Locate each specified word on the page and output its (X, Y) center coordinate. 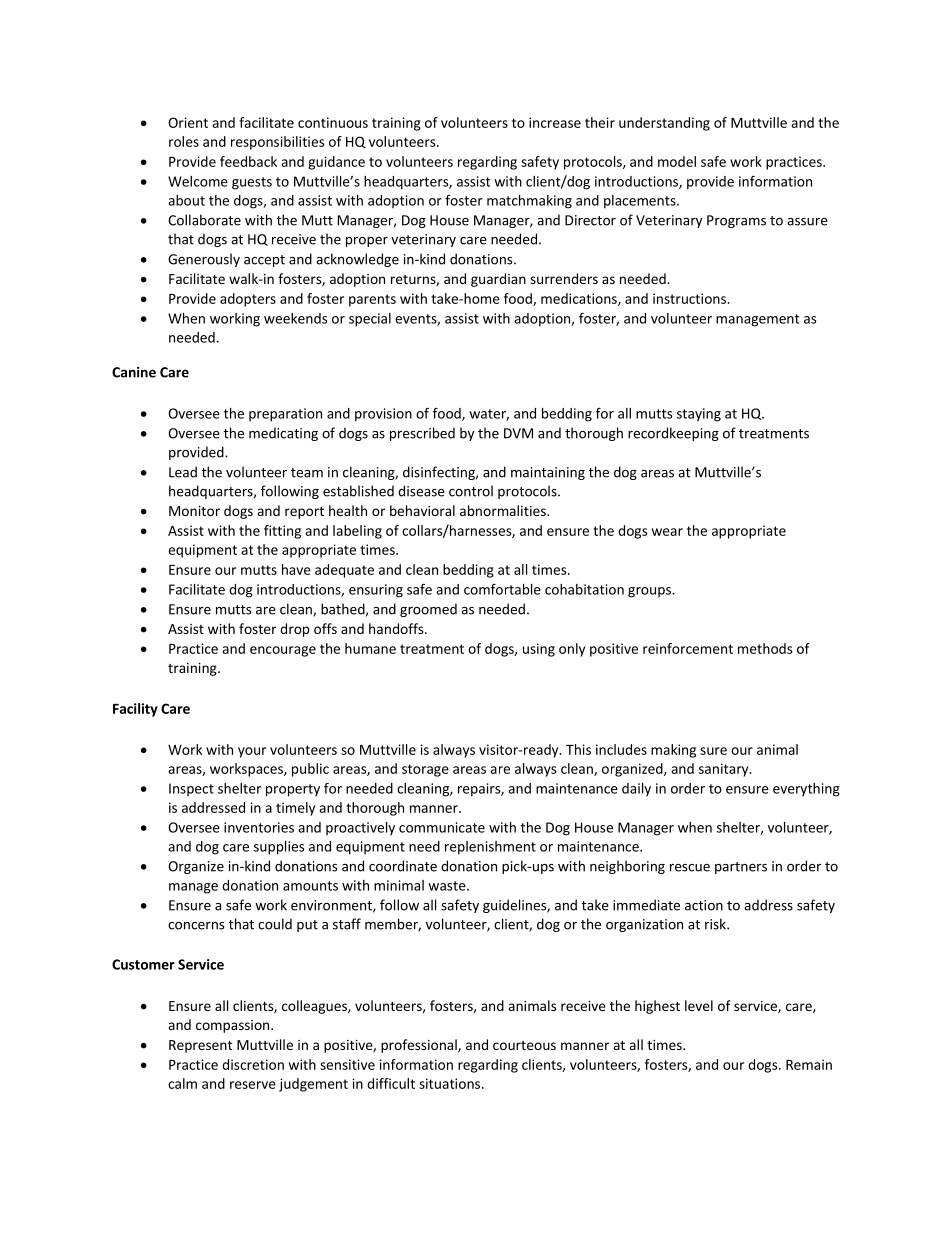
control (471, 491)
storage (425, 770)
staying (699, 415)
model (677, 161)
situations (451, 1083)
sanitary (725, 770)
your (252, 752)
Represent (201, 1046)
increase (555, 122)
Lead (183, 472)
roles (184, 141)
